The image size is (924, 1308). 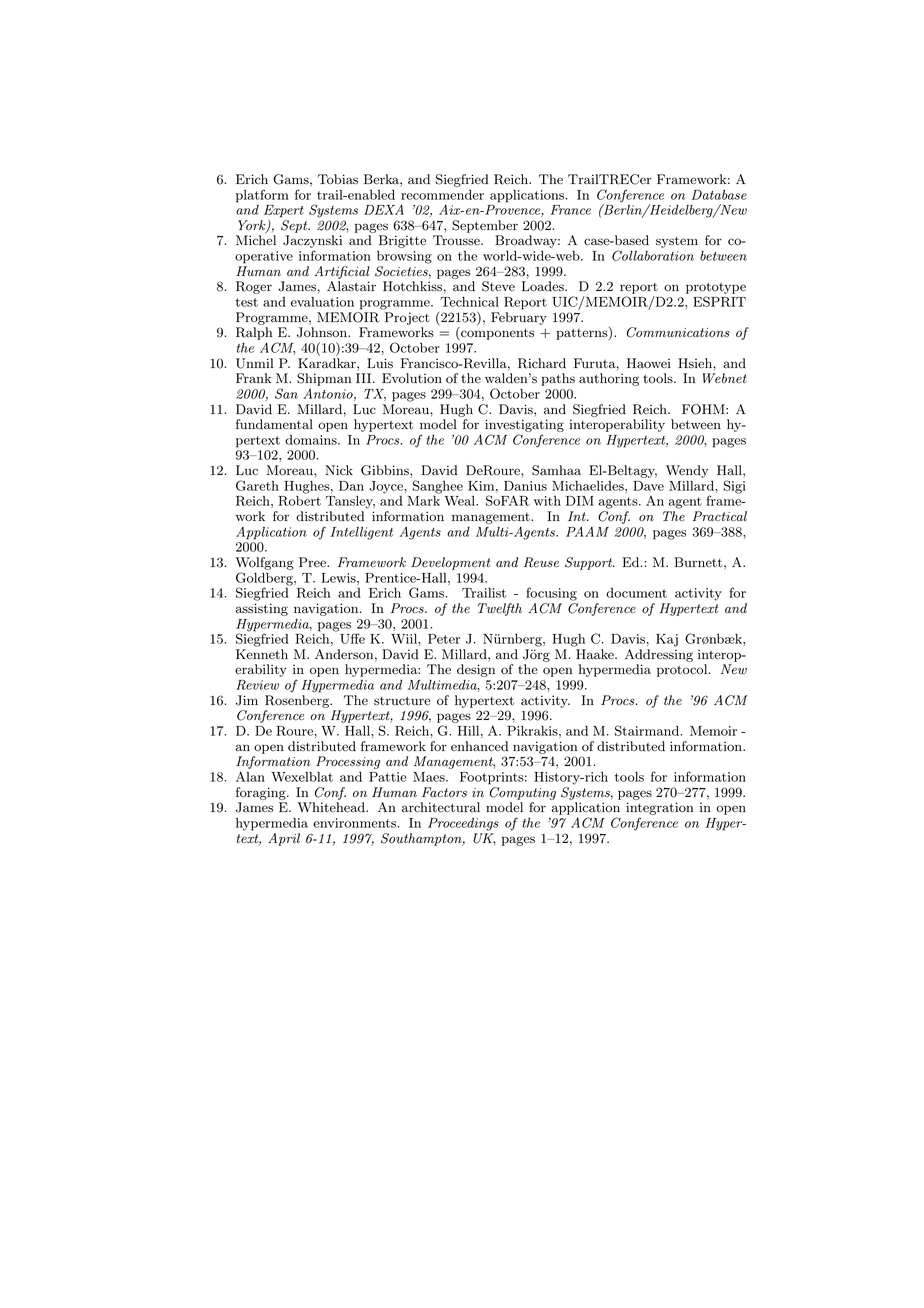 I want to click on Robert, so click(x=299, y=501).
